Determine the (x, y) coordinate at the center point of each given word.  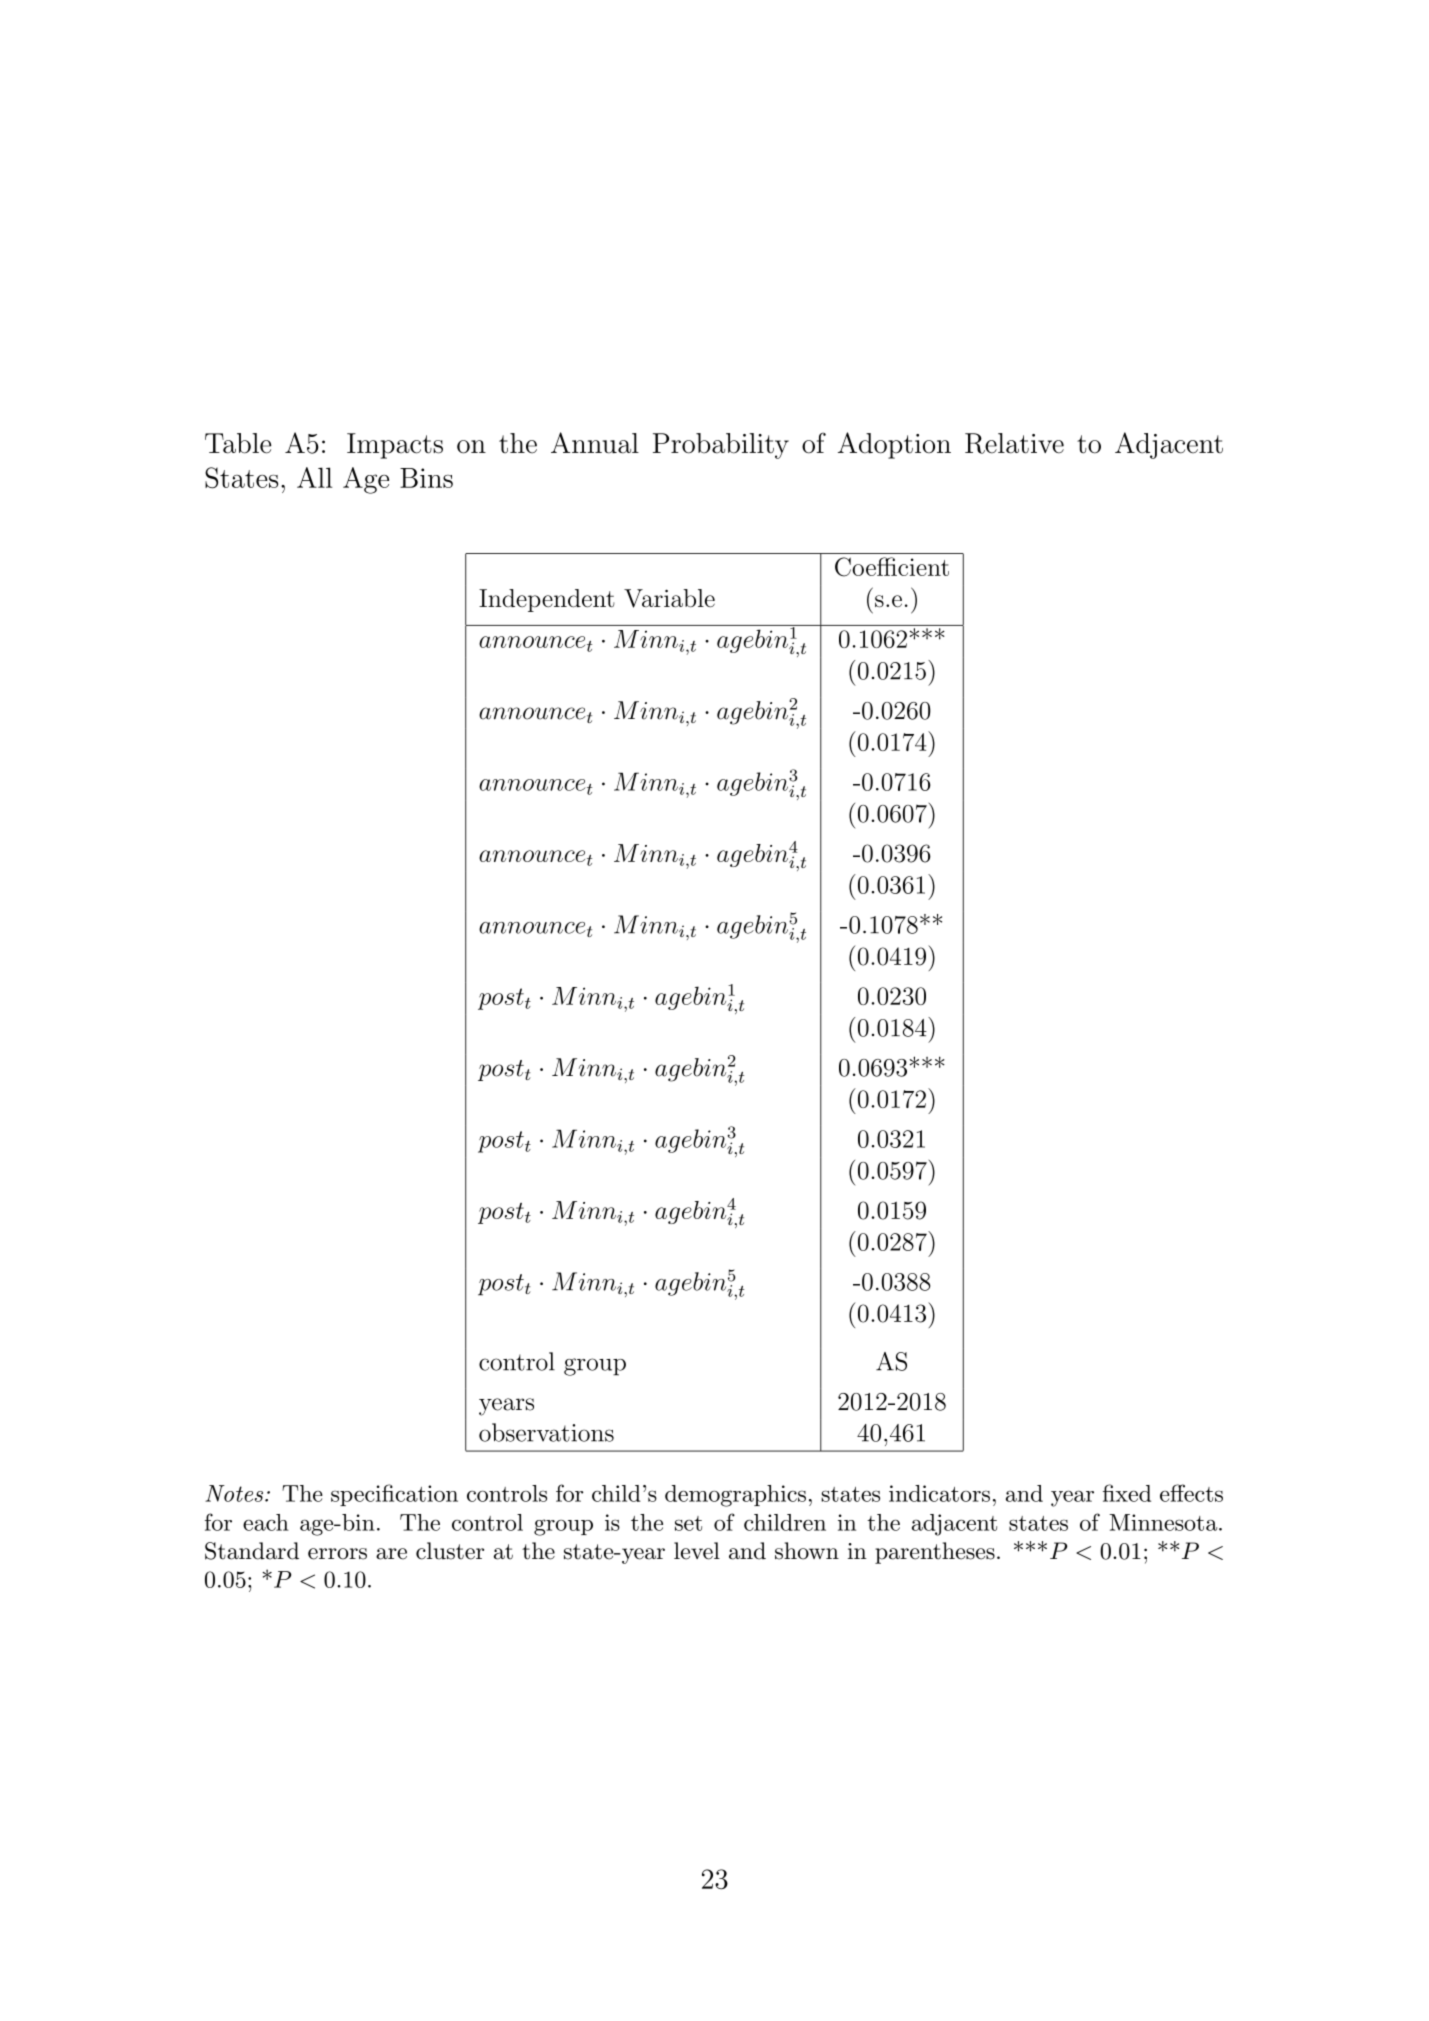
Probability (721, 446)
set (688, 1523)
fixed (1127, 1493)
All (315, 477)
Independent (547, 600)
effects (1191, 1493)
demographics (735, 1496)
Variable (669, 598)
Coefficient (892, 567)
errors (337, 1554)
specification (394, 1495)
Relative (1014, 443)
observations (546, 1432)
